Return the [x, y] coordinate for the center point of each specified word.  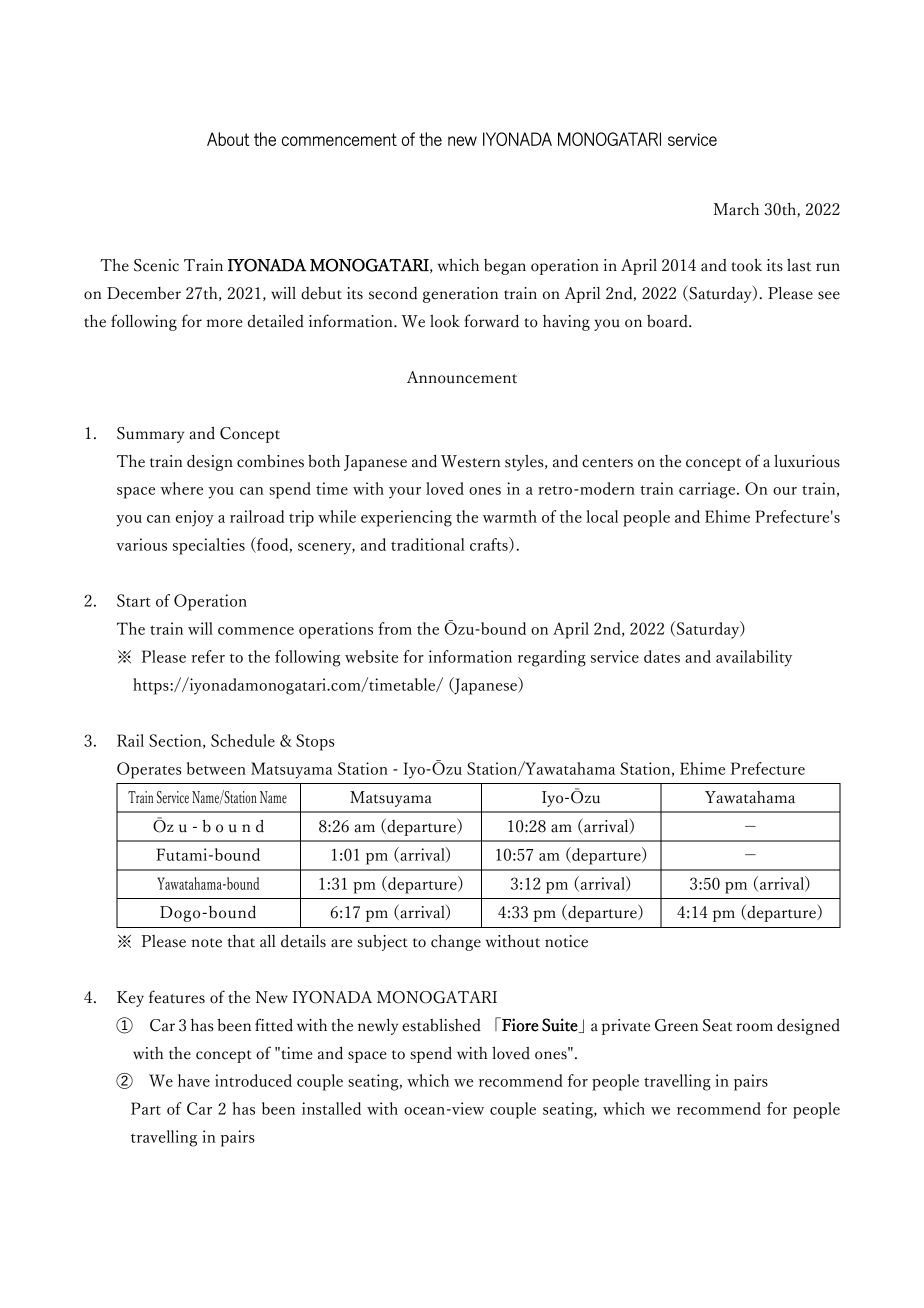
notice [566, 941]
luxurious [807, 461]
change [456, 943]
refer [208, 656]
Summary [150, 435]
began [505, 267]
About [228, 139]
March [736, 209]
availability [754, 658]
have [194, 1080]
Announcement [462, 377]
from [395, 628]
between [216, 768]
